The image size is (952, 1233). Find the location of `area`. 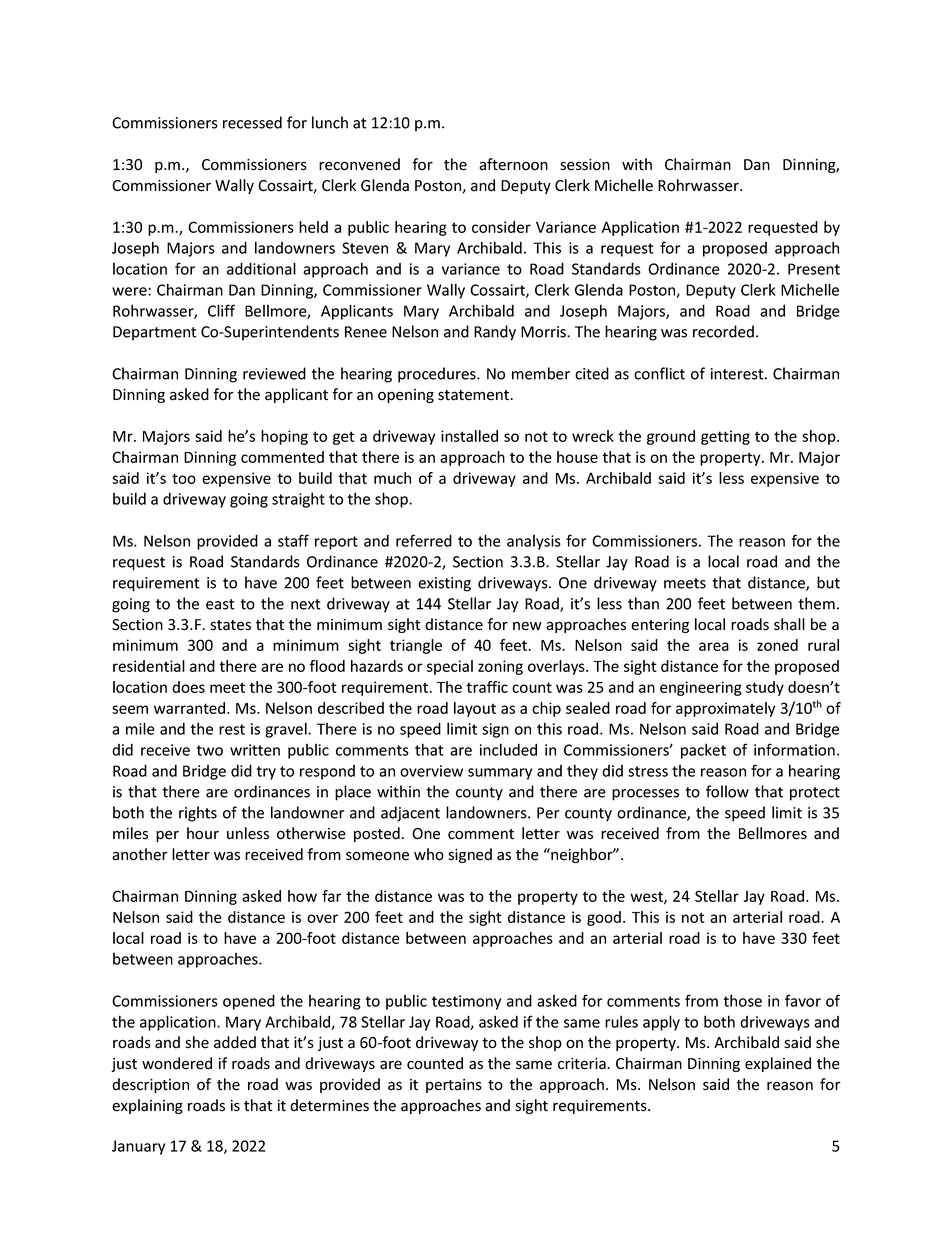

area is located at coordinates (714, 646).
